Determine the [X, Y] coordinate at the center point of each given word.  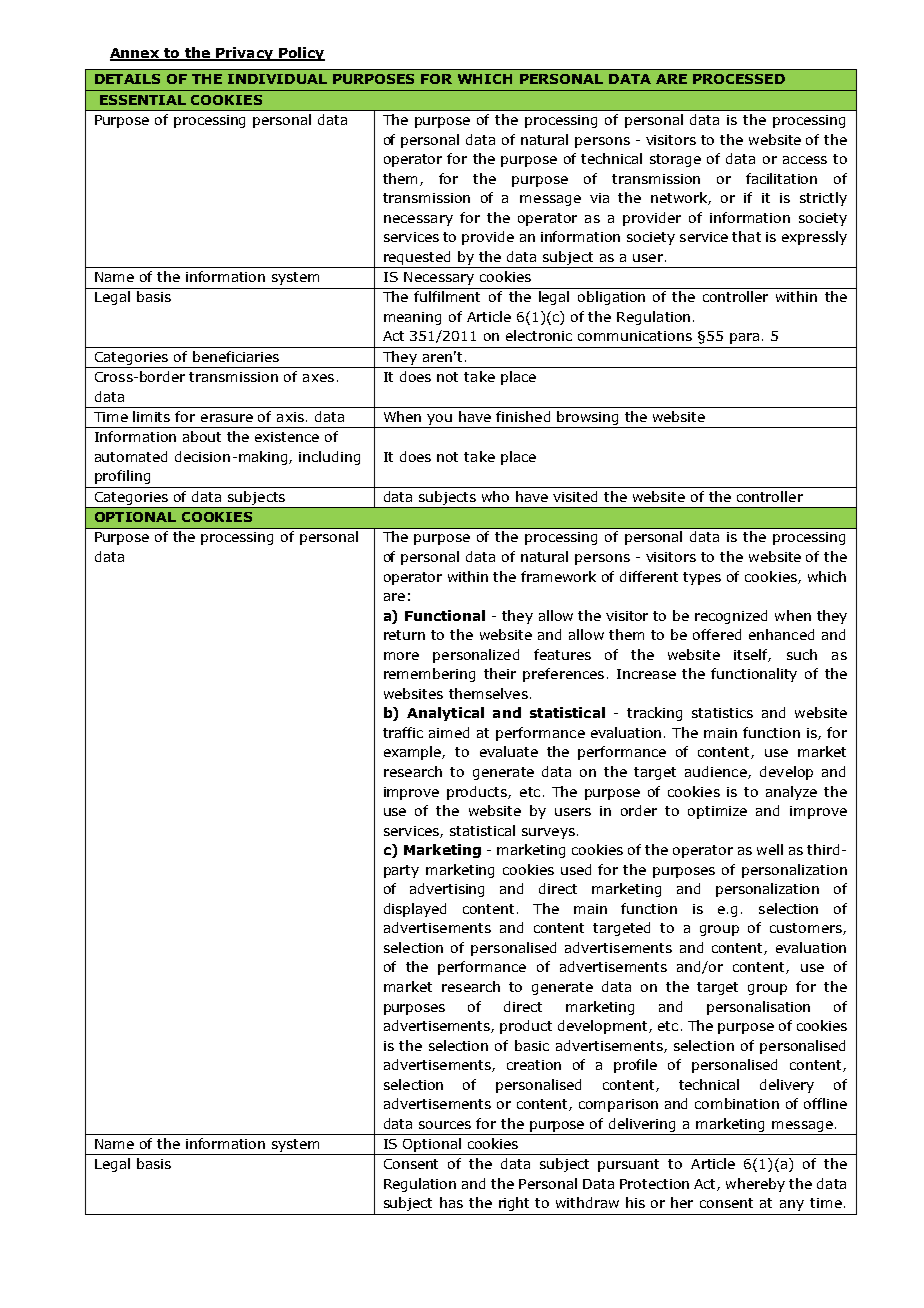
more [401, 656]
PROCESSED [739, 79]
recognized [731, 617]
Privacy [244, 54]
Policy [300, 54]
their [500, 673]
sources [445, 1125]
